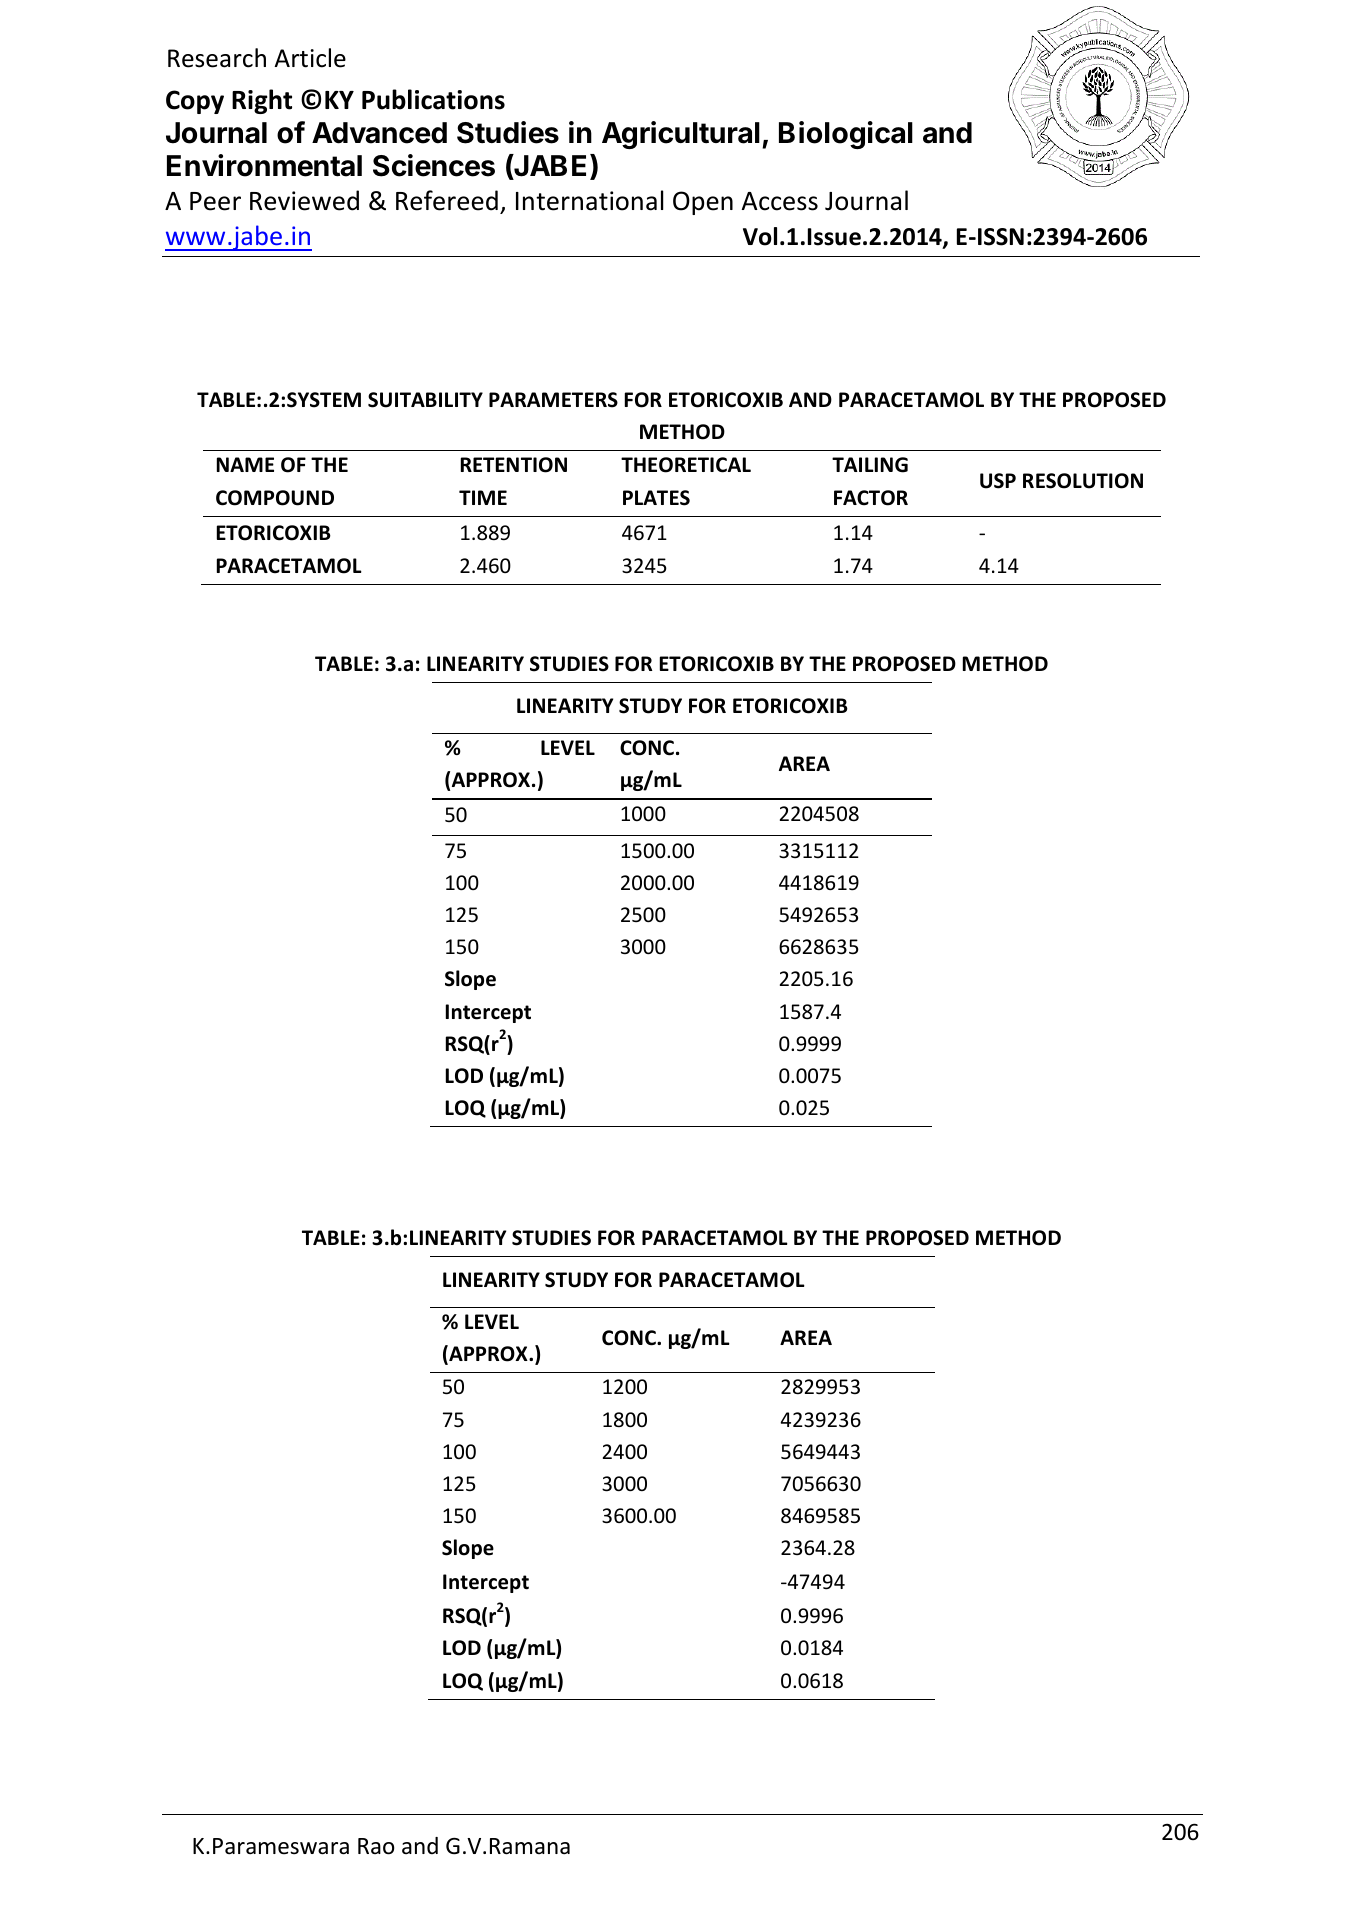  I want to click on COMPOUND, so click(275, 498).
